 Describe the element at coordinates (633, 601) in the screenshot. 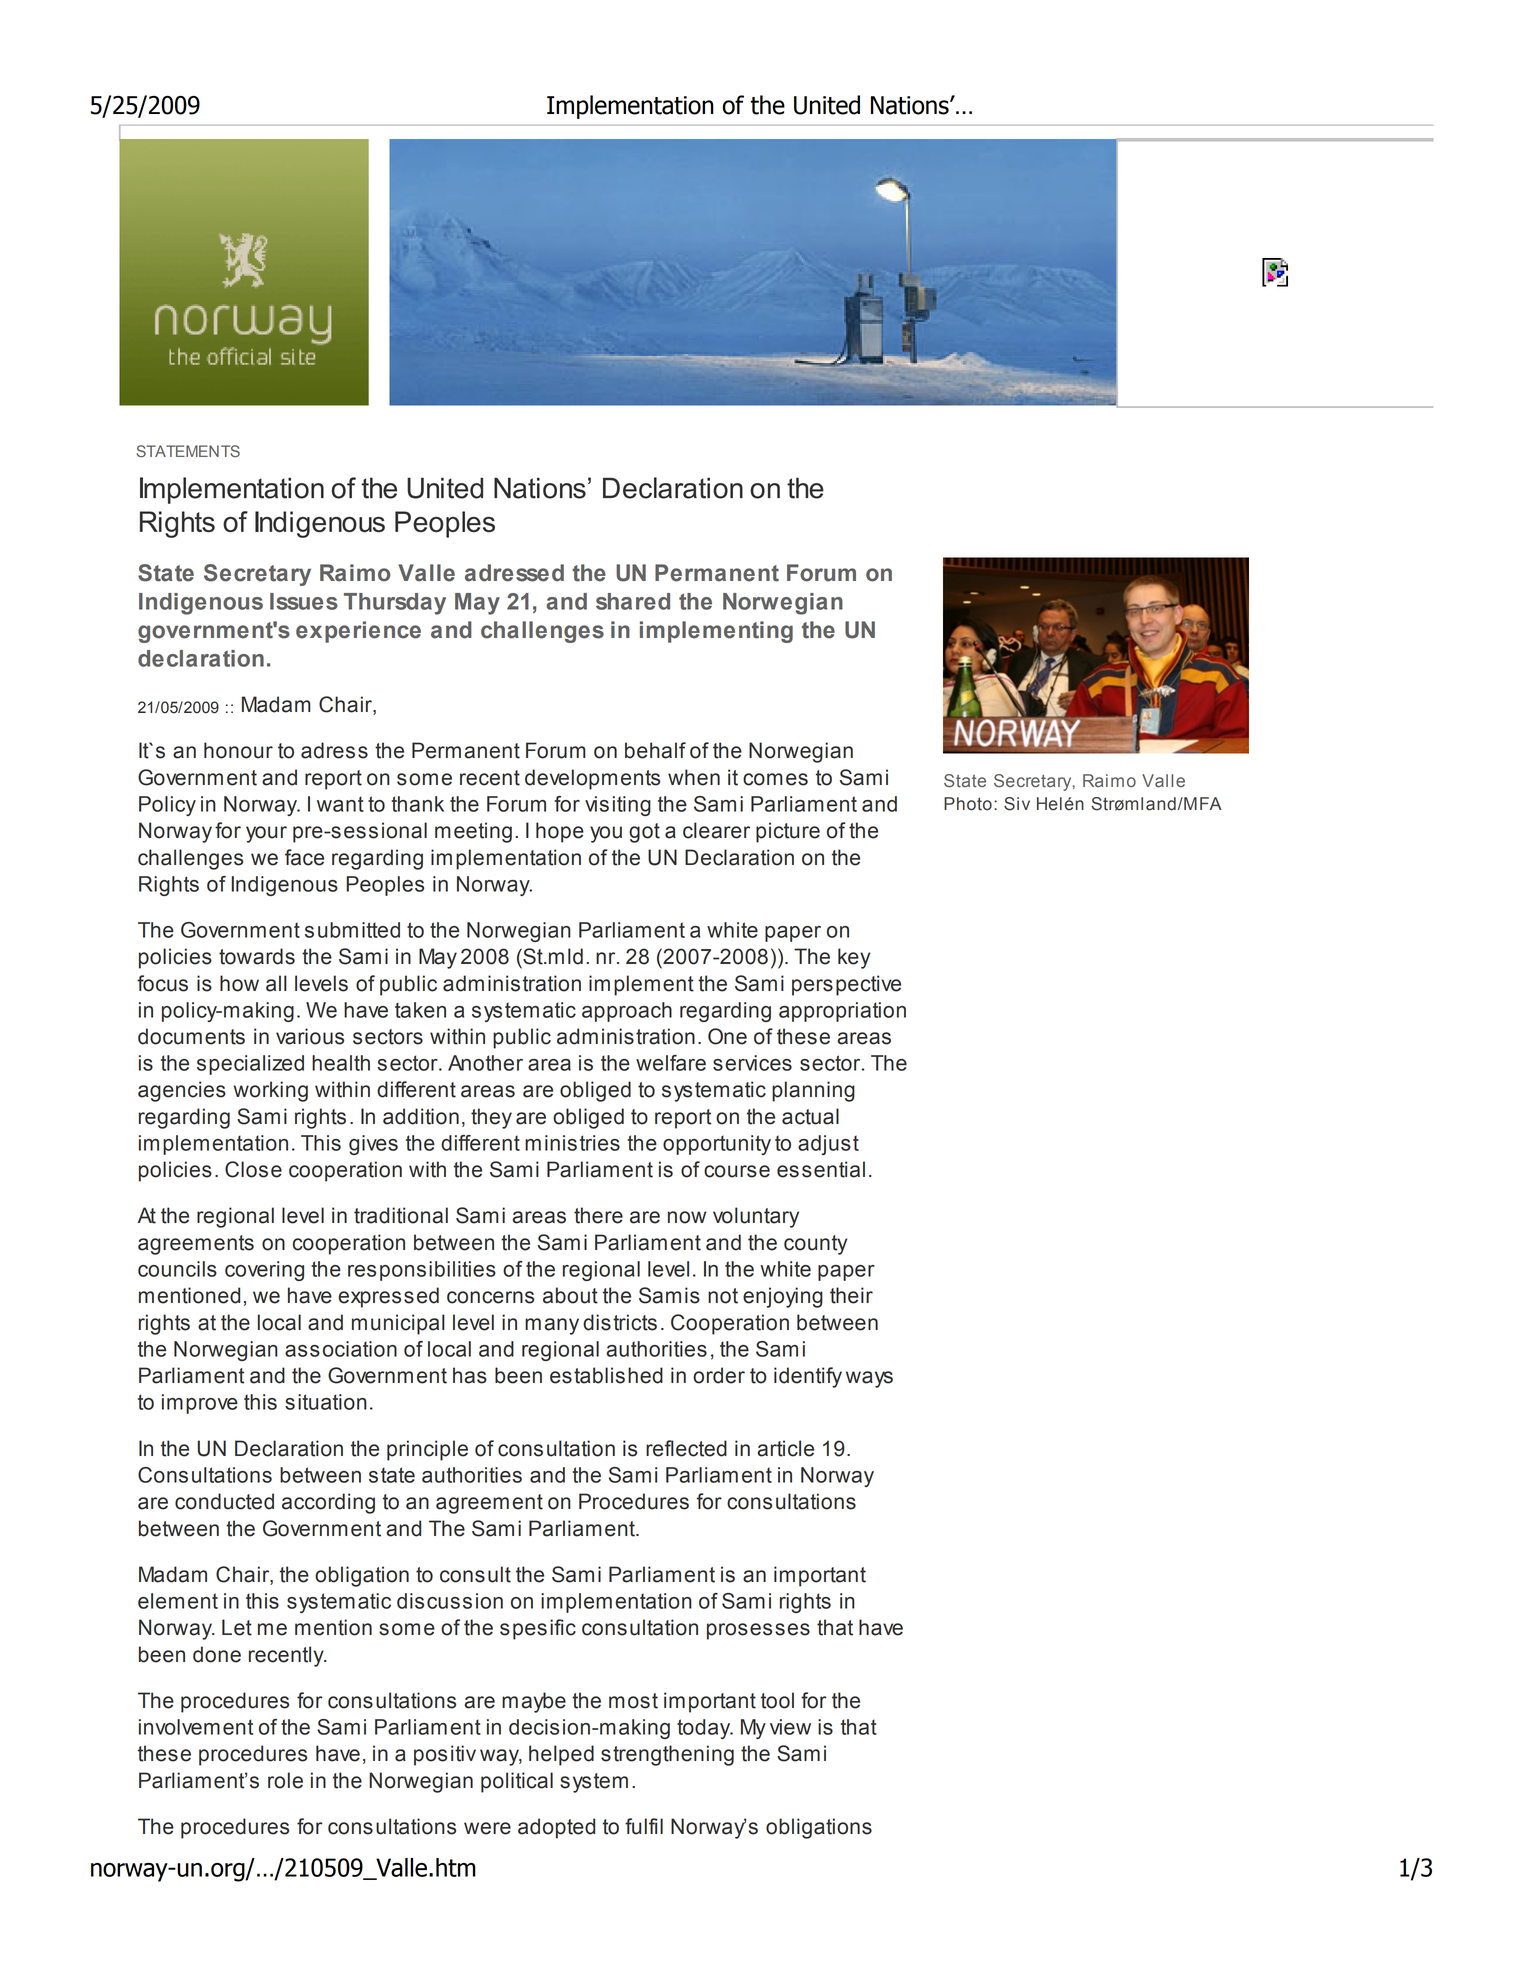

I see `shared` at that location.
